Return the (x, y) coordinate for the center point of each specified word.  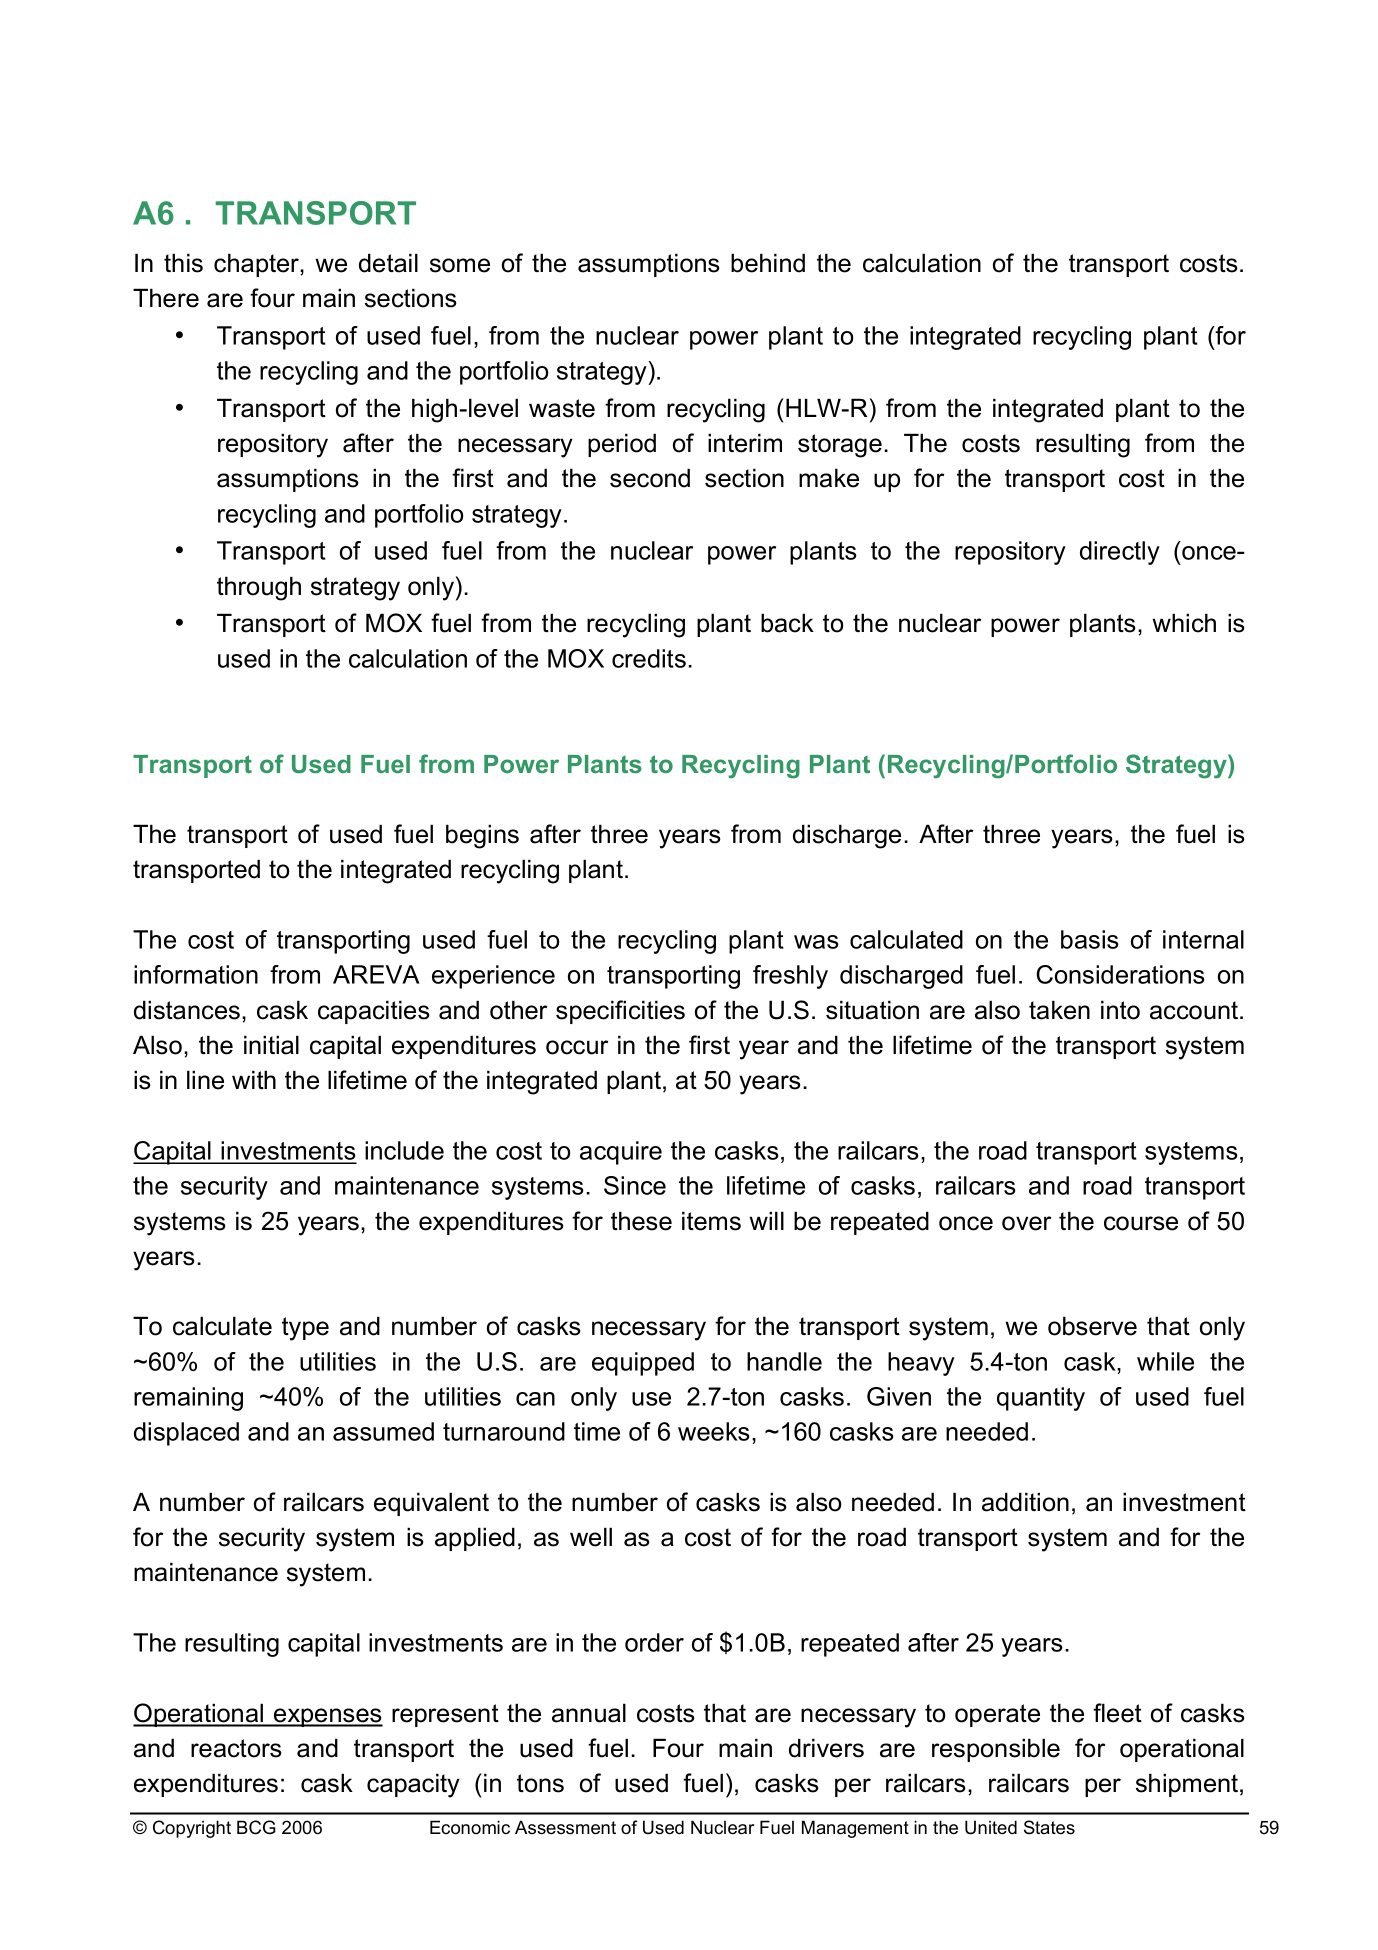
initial (271, 1045)
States (1049, 1827)
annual (589, 1713)
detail (388, 263)
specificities (620, 1012)
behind (768, 263)
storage (840, 446)
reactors (236, 1748)
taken (1059, 1010)
